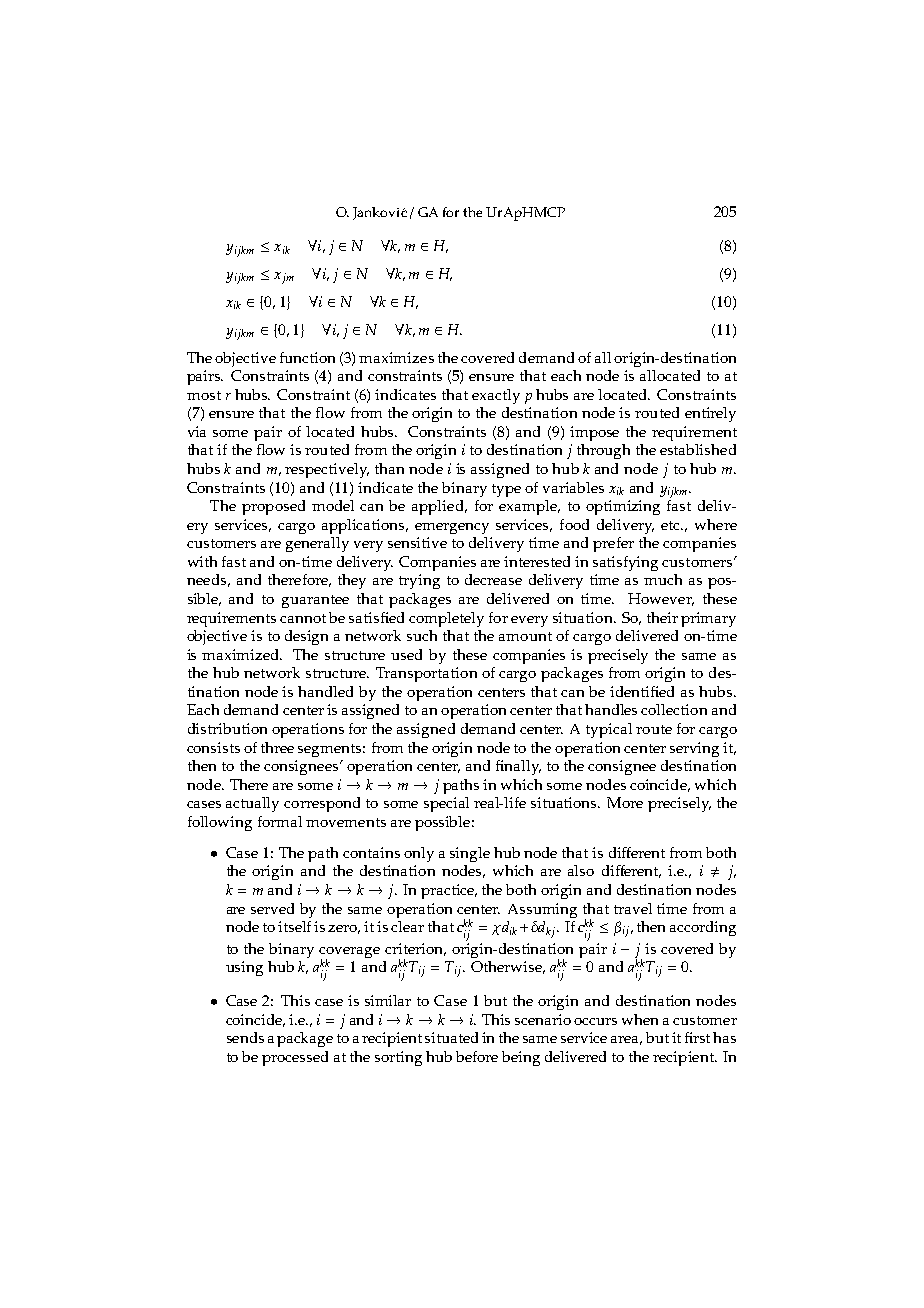 The image size is (924, 1308). I want to click on exactly, so click(496, 396).
